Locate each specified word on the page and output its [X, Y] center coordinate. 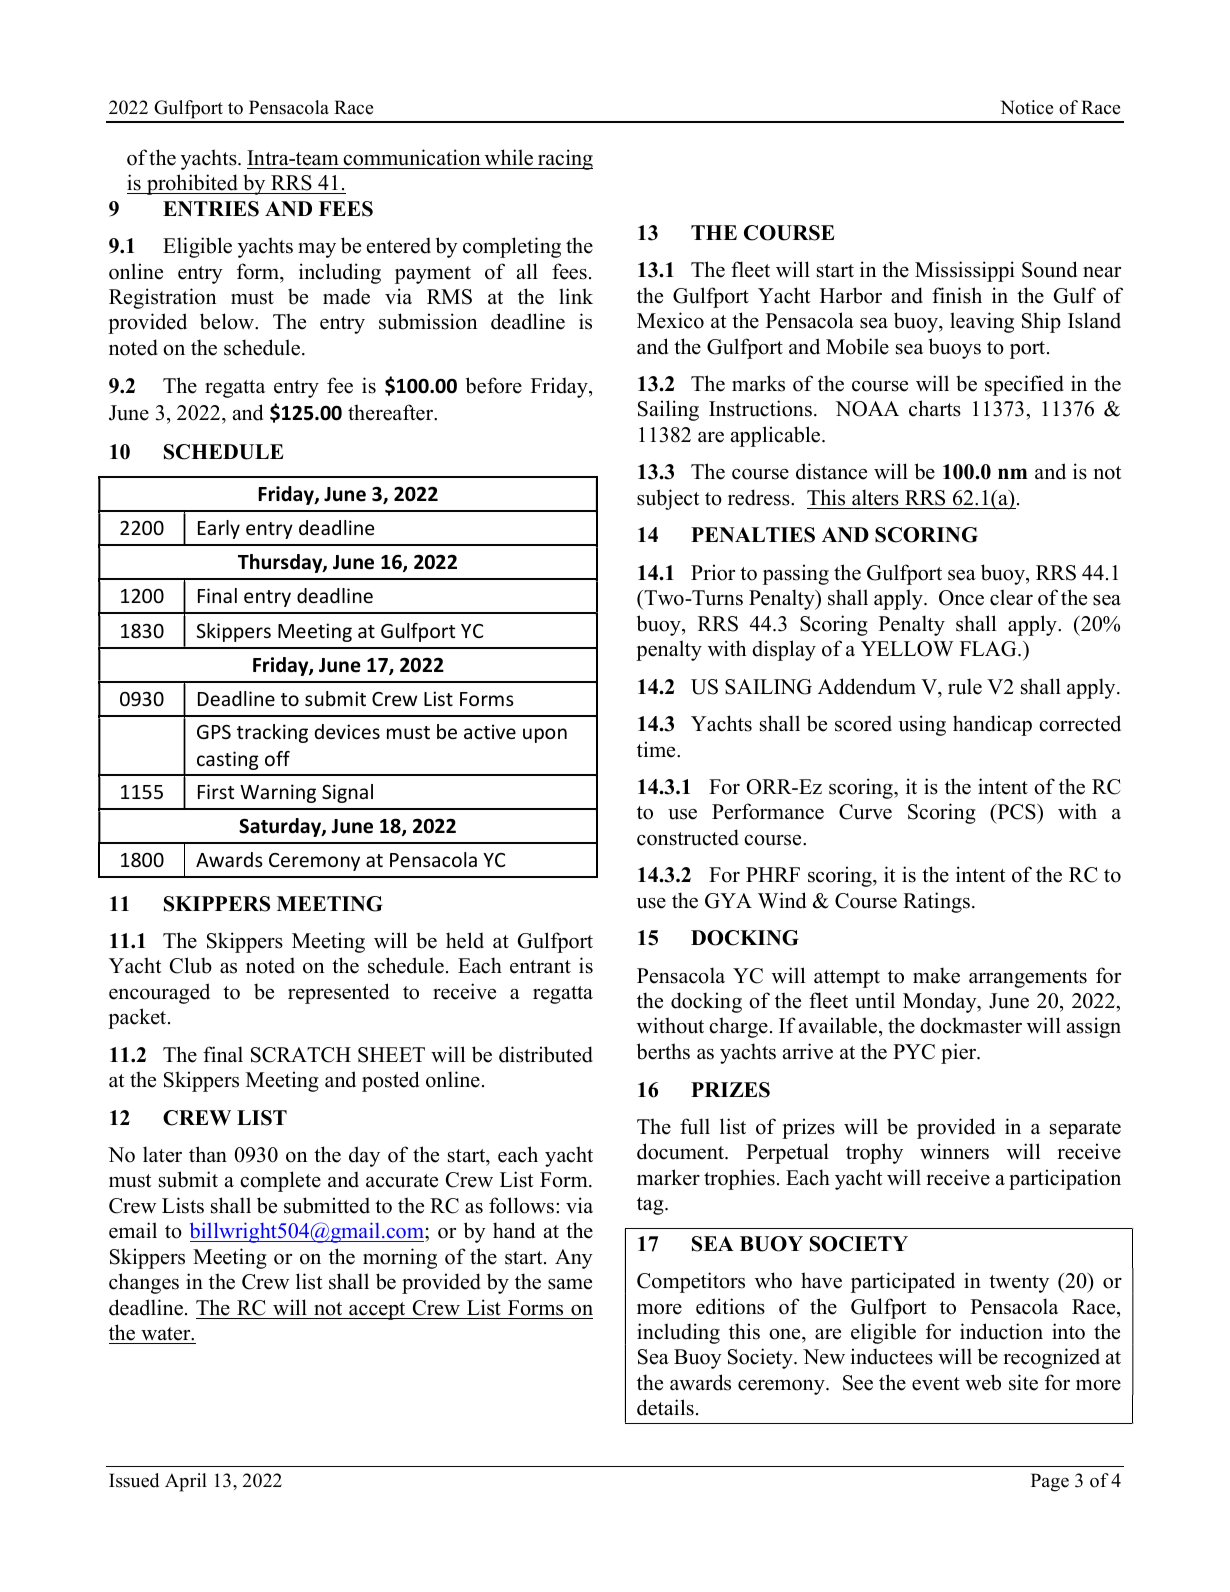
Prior [713, 572]
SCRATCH [301, 1055]
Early [219, 529]
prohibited [192, 184]
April [186, 1482]
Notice [1027, 107]
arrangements [1028, 979]
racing [564, 159]
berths [663, 1051]
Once [961, 598]
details [665, 1407]
